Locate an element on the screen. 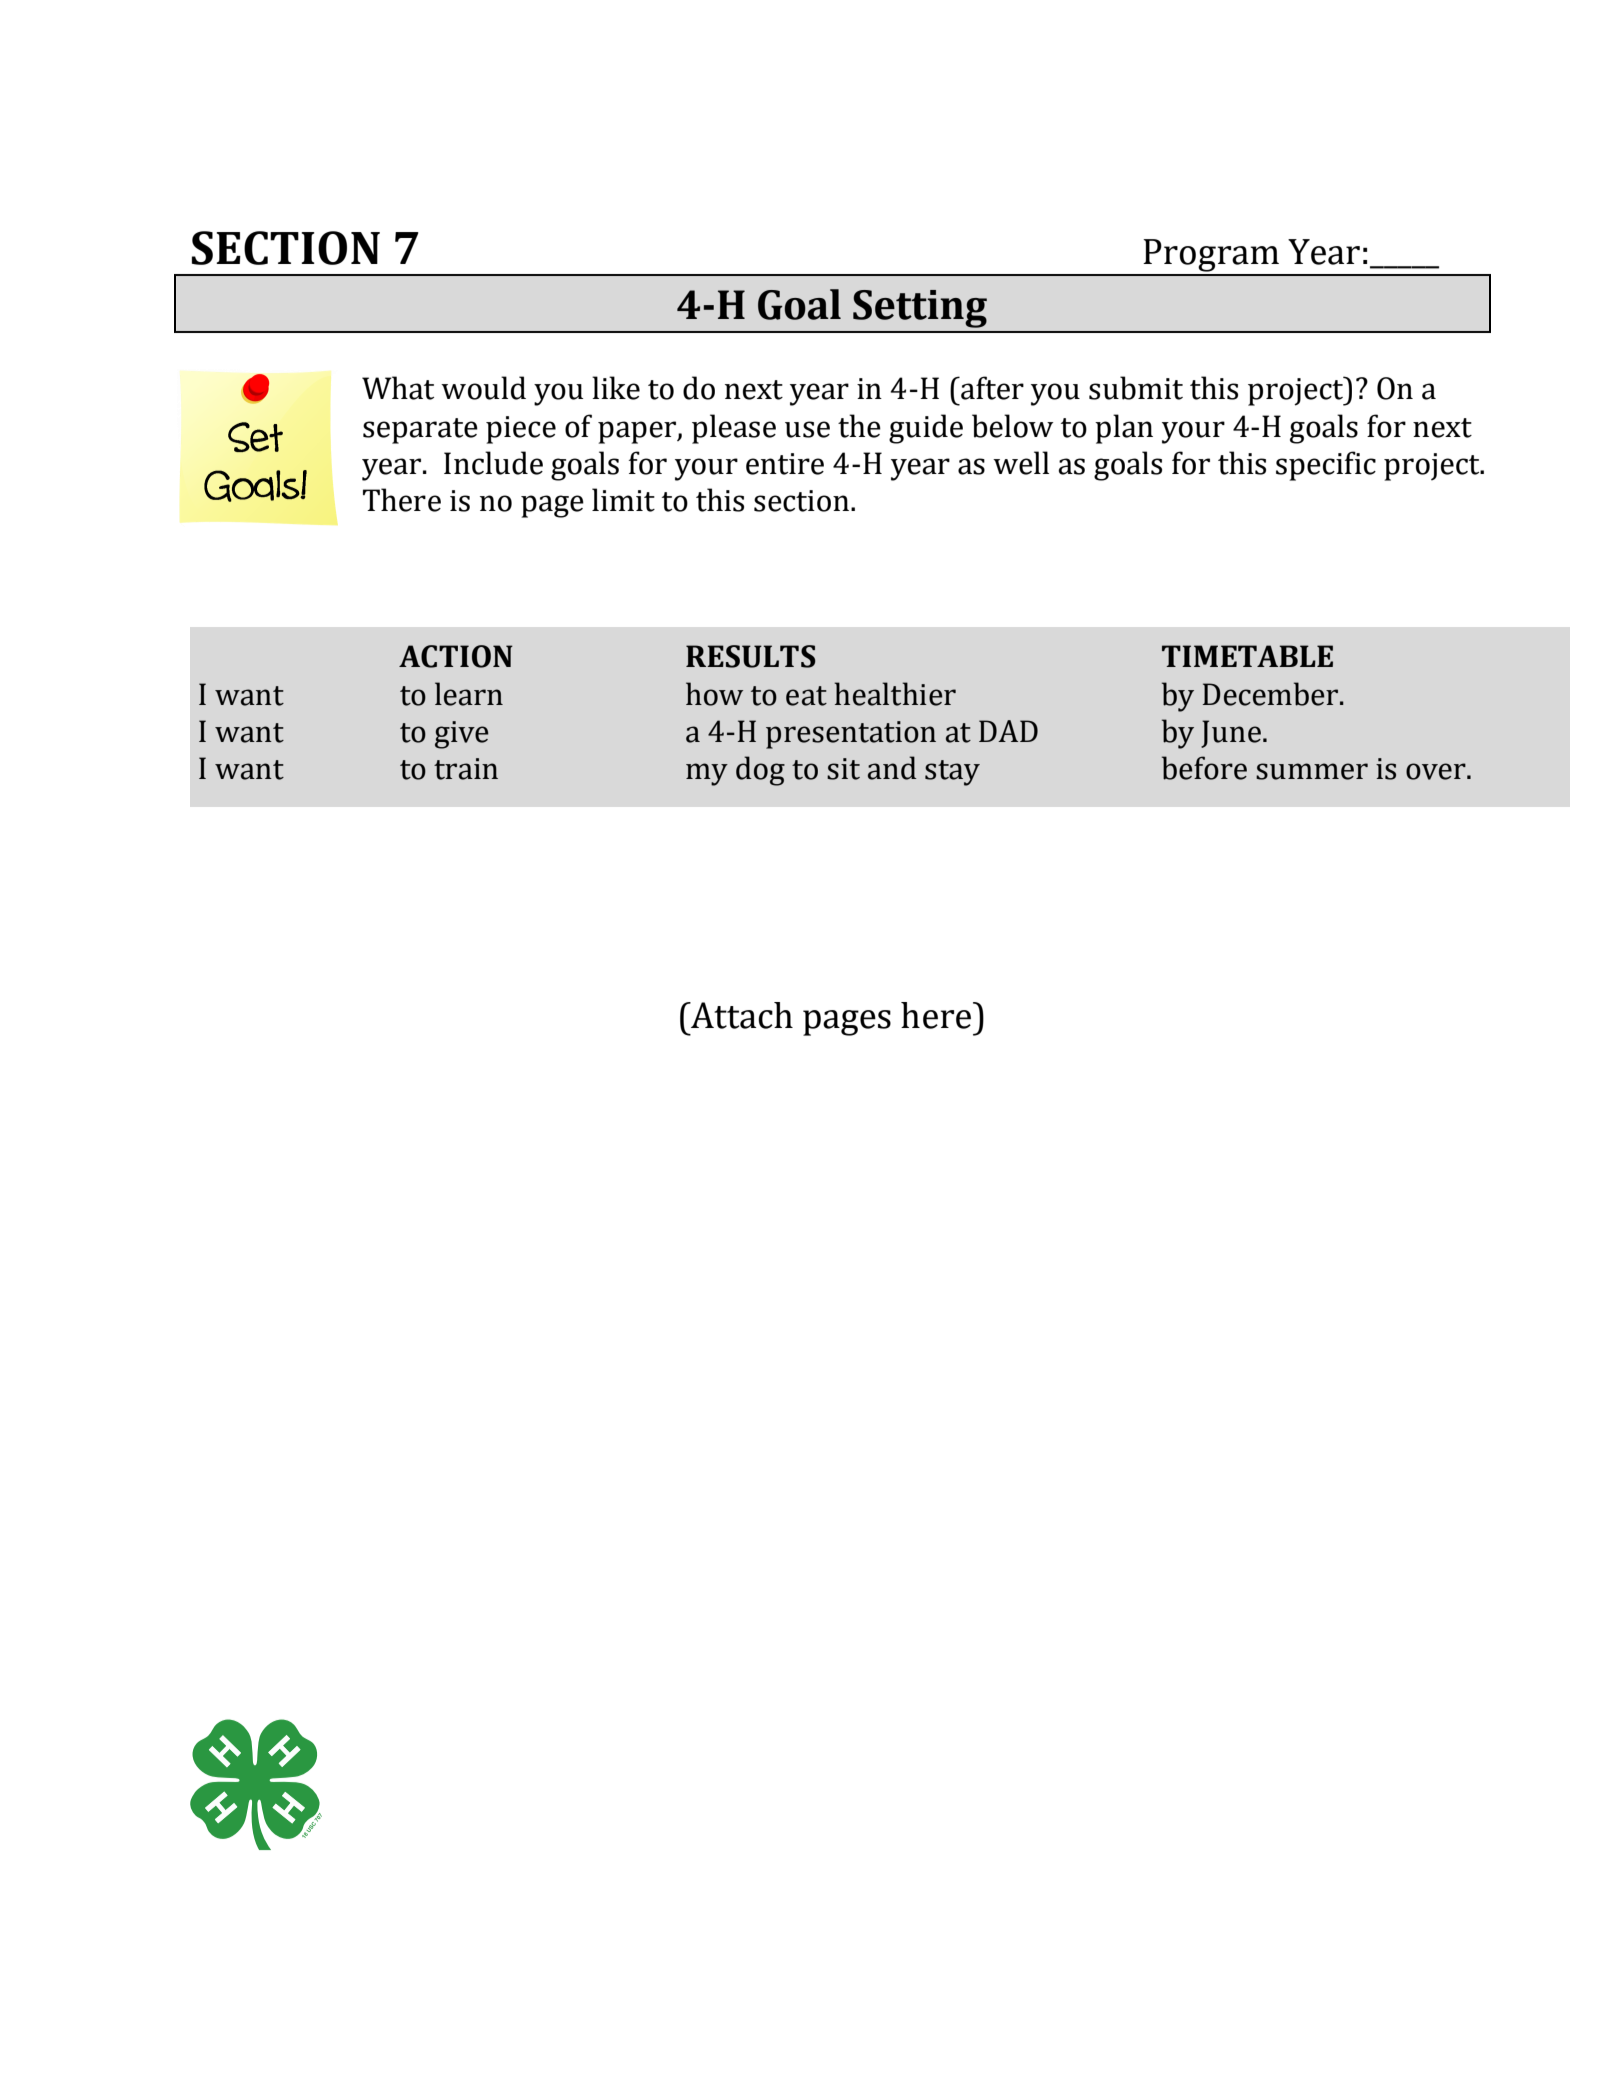 The width and height of the screenshot is (1617, 2092). ACTION is located at coordinates (456, 656).
